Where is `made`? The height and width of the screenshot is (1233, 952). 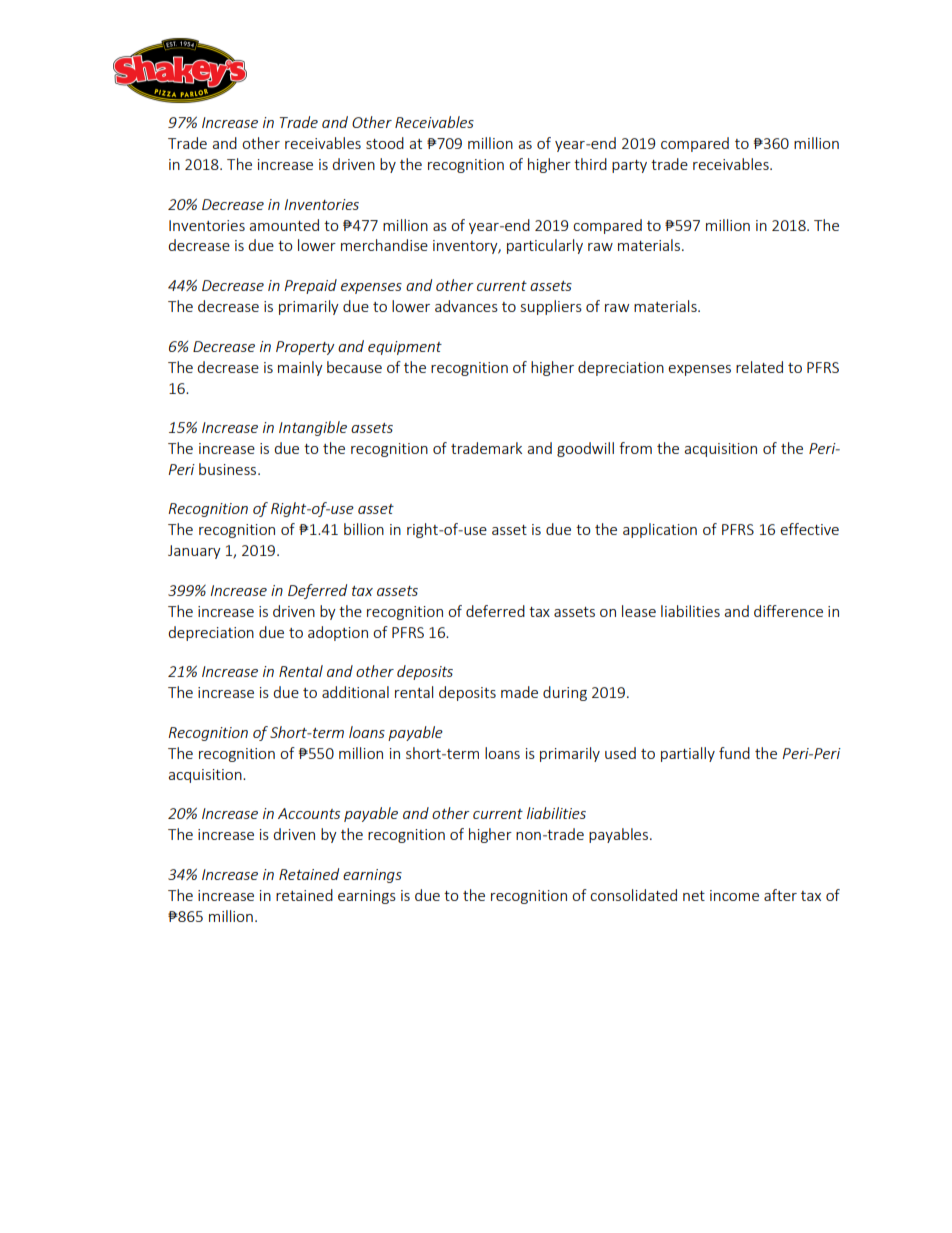 made is located at coordinates (519, 692).
